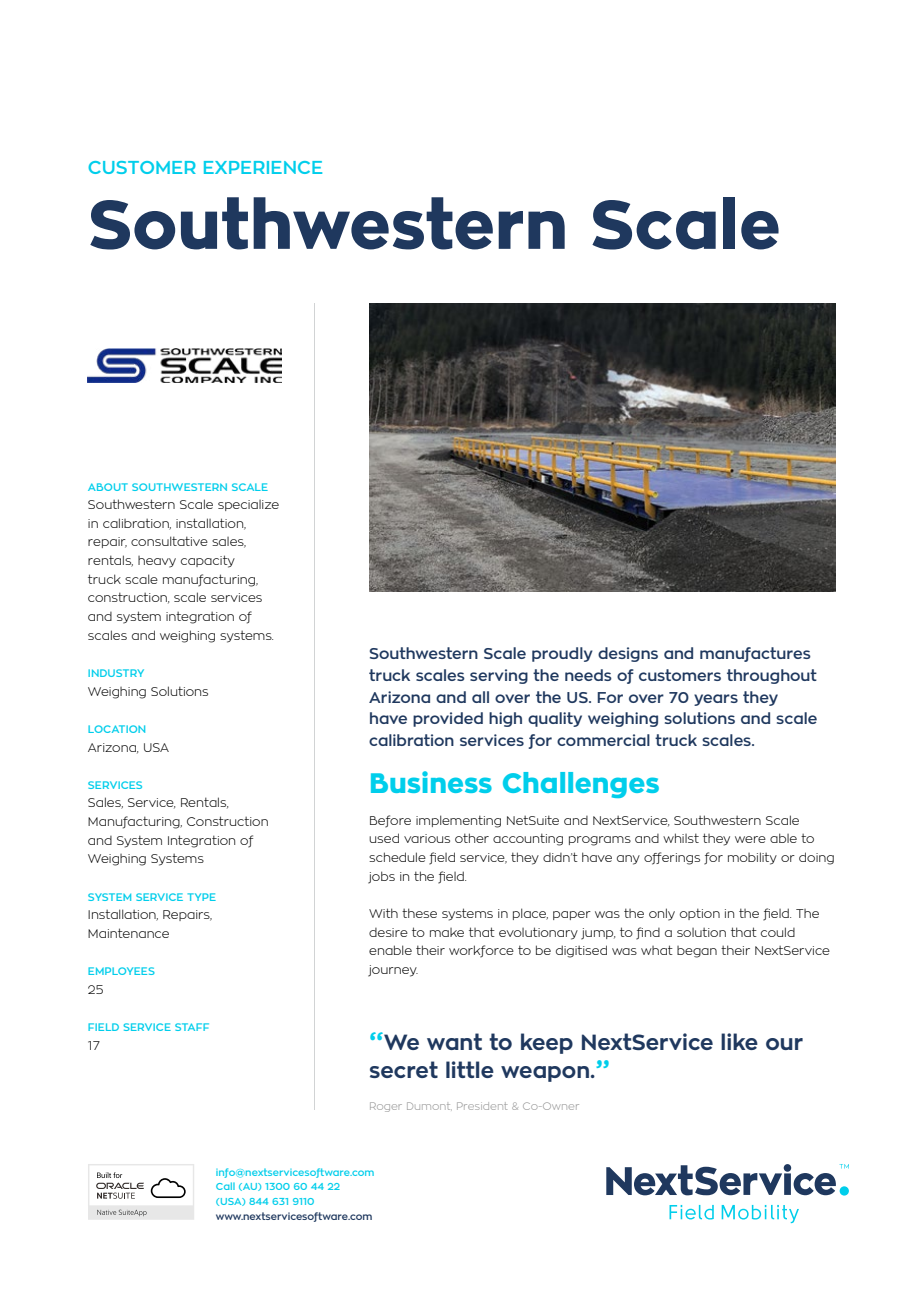 This screenshot has width=924, height=1308. Describe the element at coordinates (208, 561) in the screenshot. I see `capacity` at that location.
